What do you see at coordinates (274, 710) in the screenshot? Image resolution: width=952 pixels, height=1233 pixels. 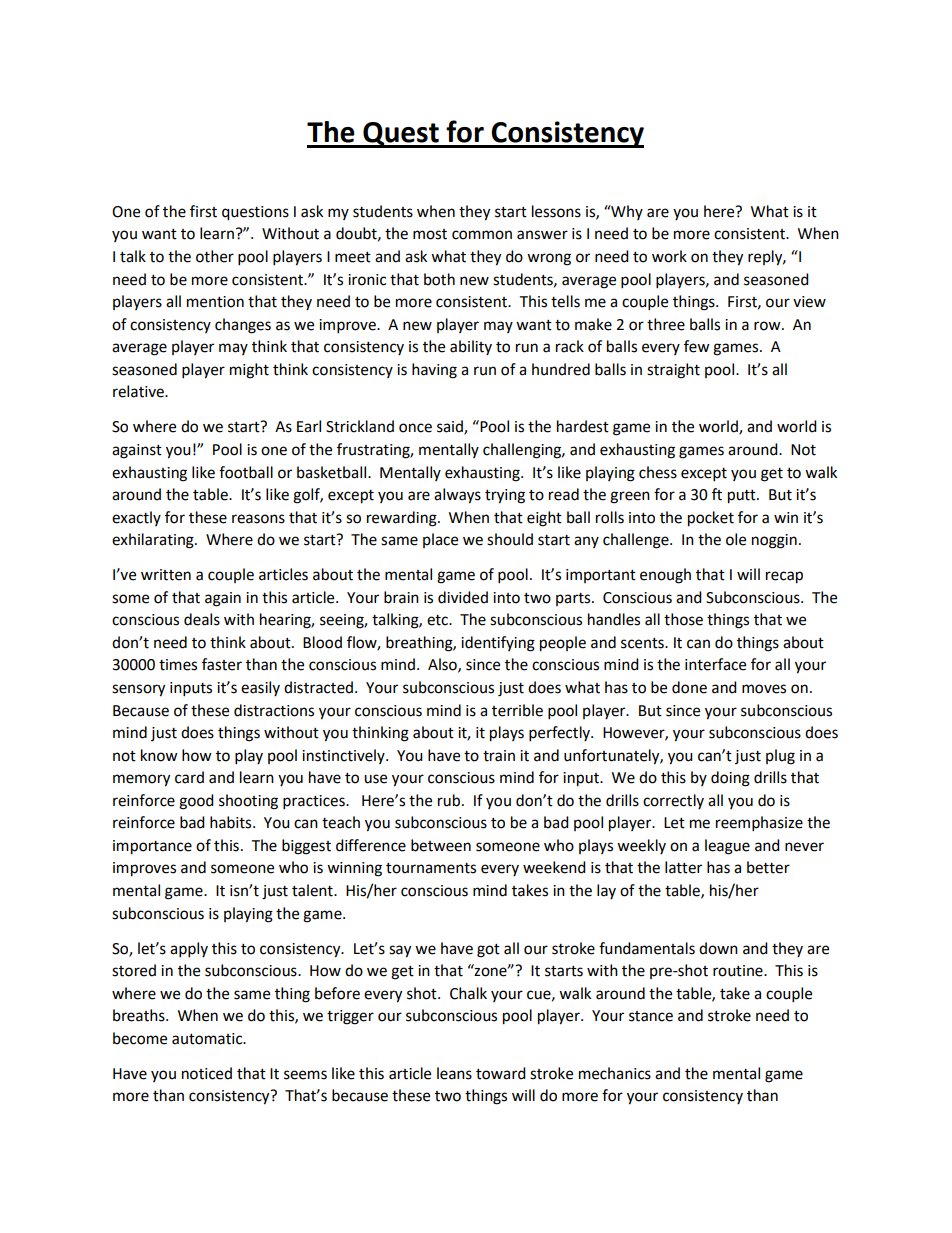 I see `distractions` at bounding box center [274, 710].
